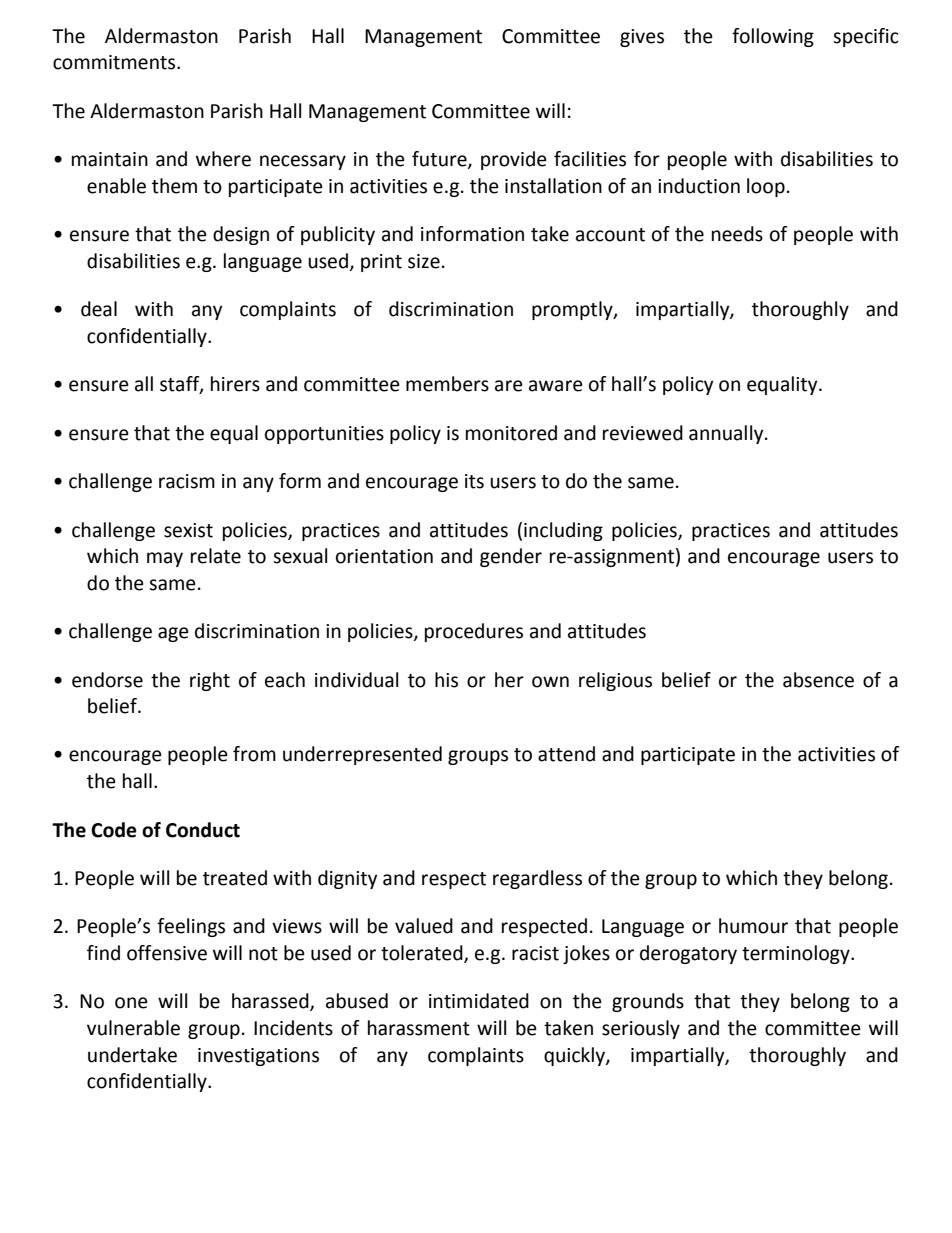 The width and height of the screenshot is (952, 1233). What do you see at coordinates (797, 954) in the screenshot?
I see `terminology` at bounding box center [797, 954].
